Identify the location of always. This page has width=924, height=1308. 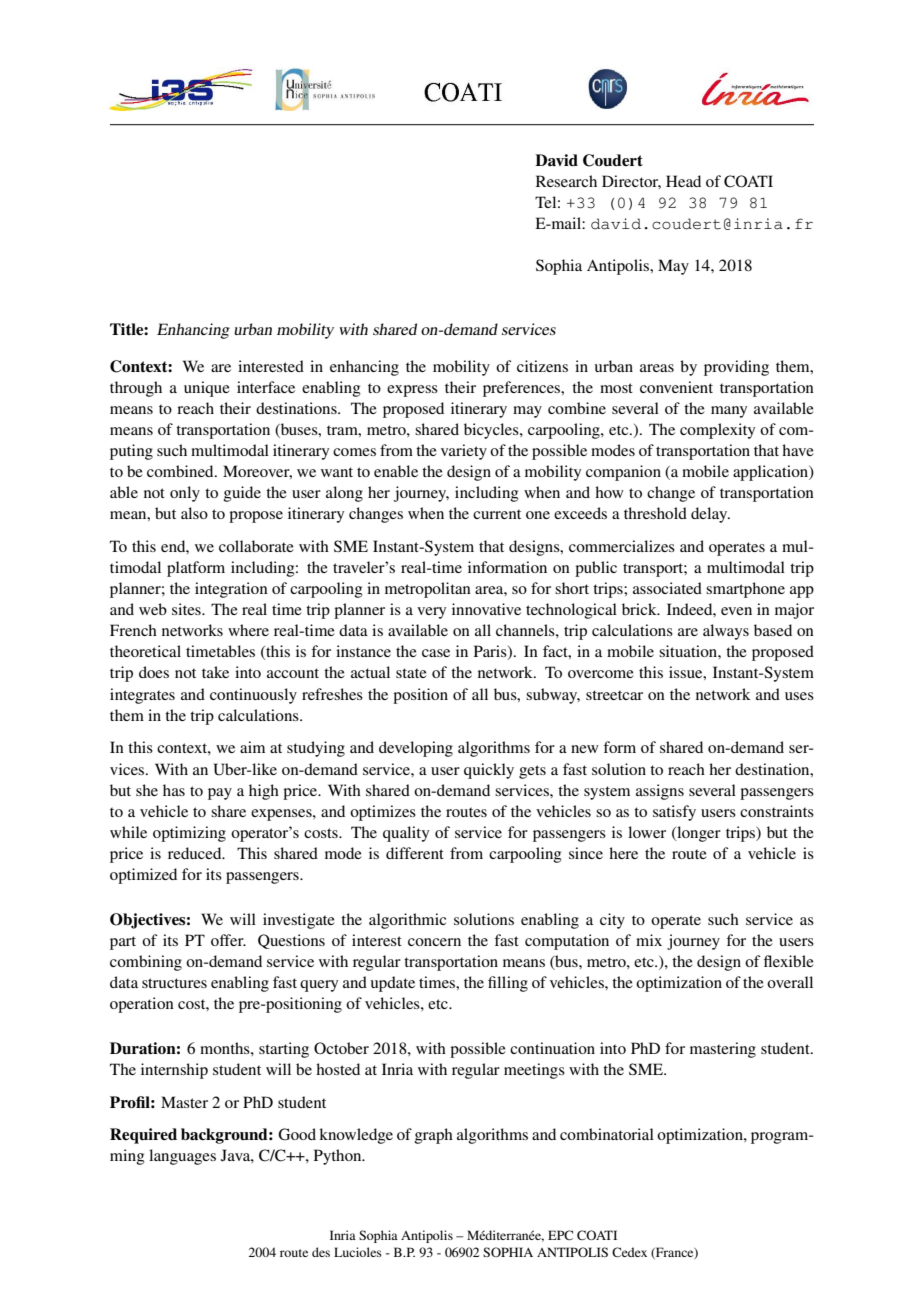
(726, 632).
